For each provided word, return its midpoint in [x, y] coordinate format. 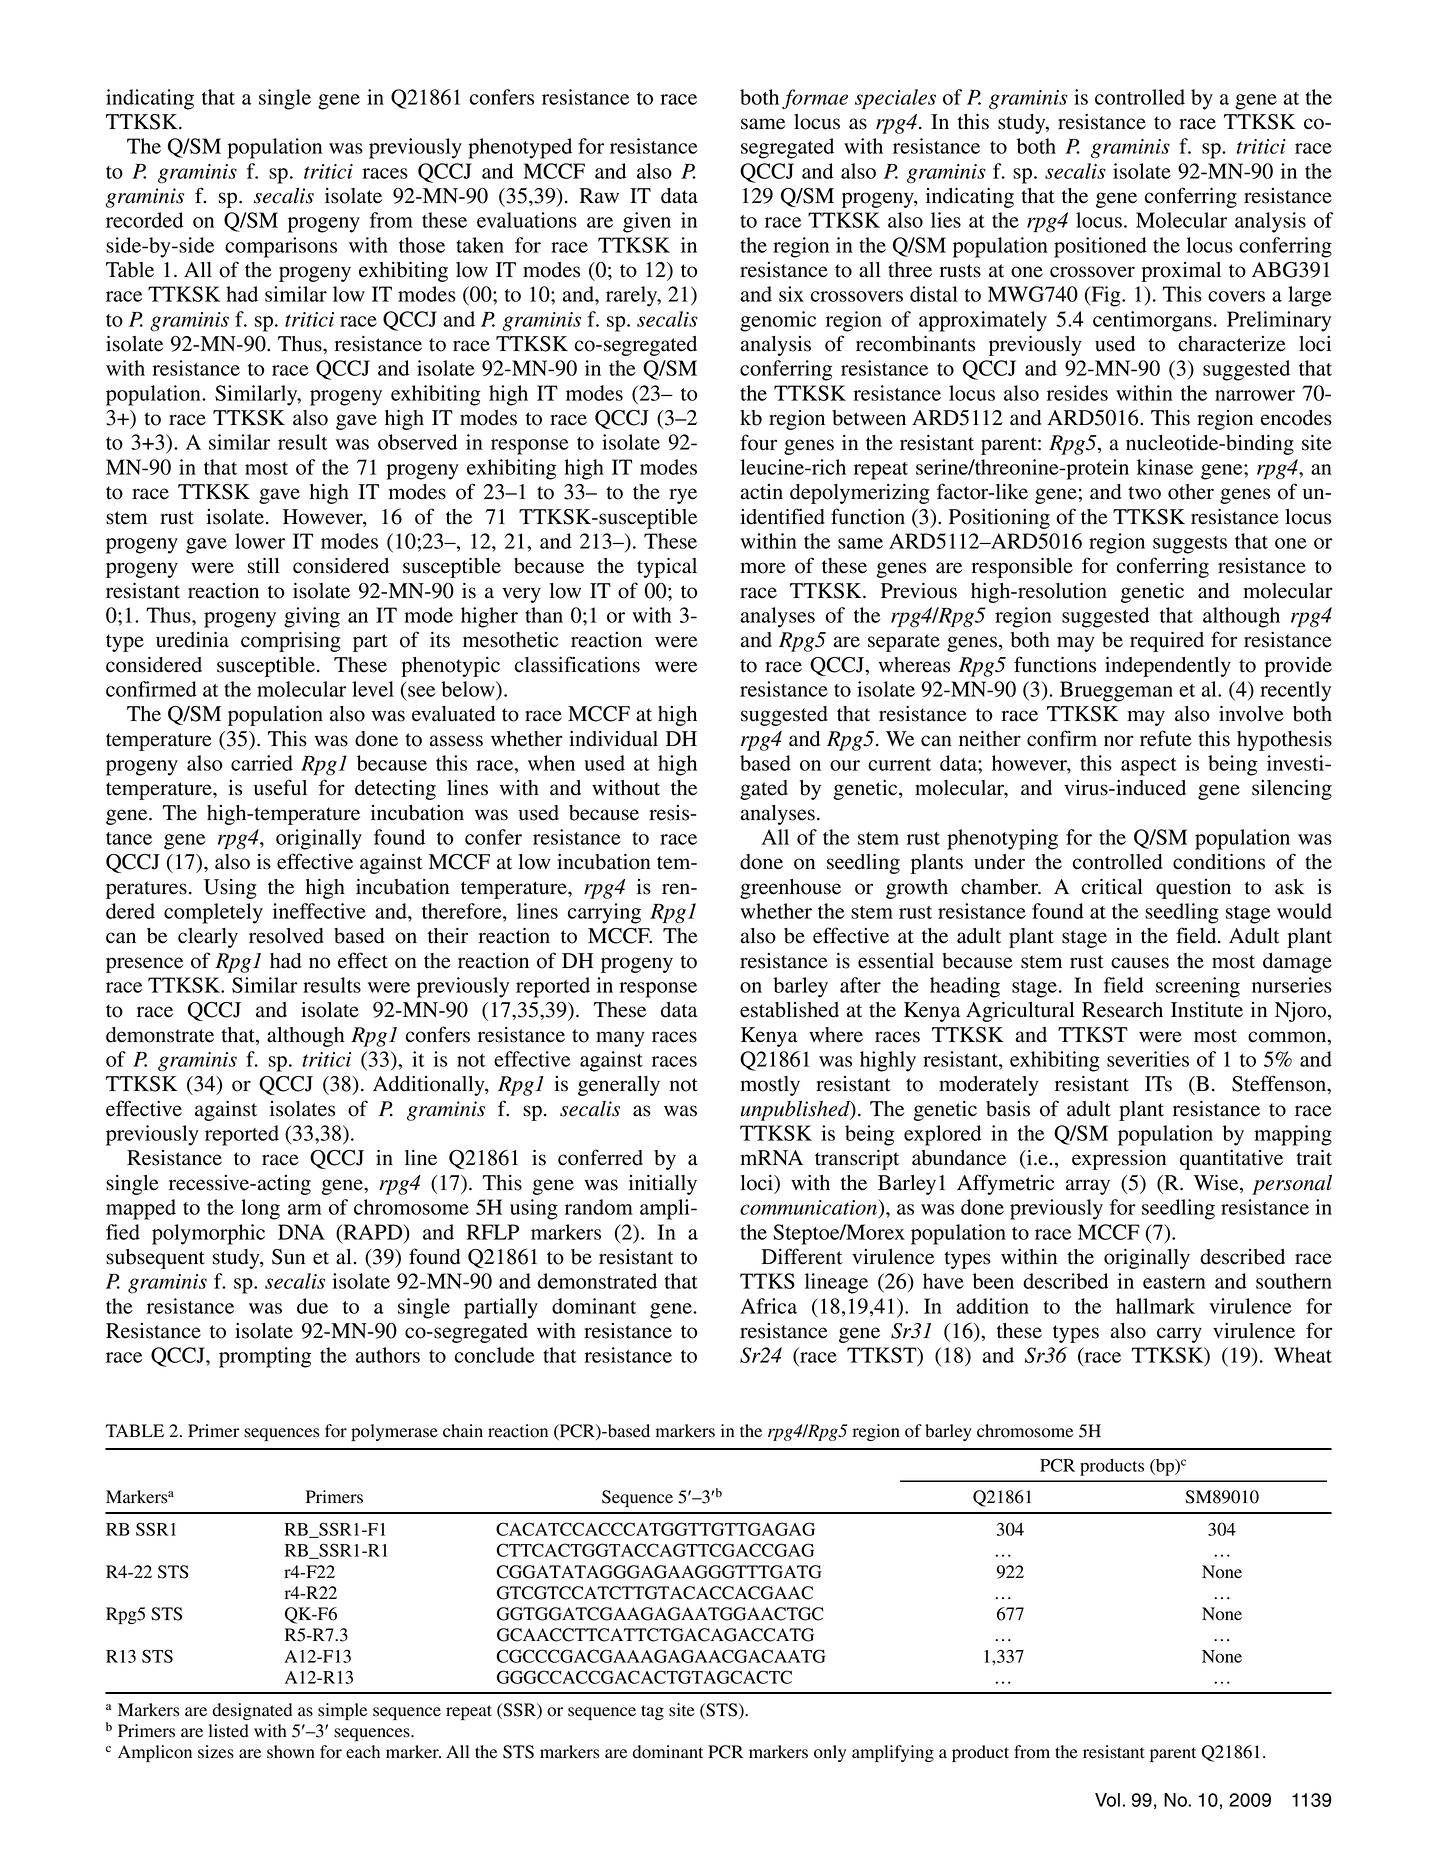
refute [1166, 738]
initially [663, 1185]
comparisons [281, 247]
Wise [1217, 1183]
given [647, 222]
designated [252, 1711]
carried [262, 763]
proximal [1181, 272]
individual [613, 739]
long [260, 1209]
